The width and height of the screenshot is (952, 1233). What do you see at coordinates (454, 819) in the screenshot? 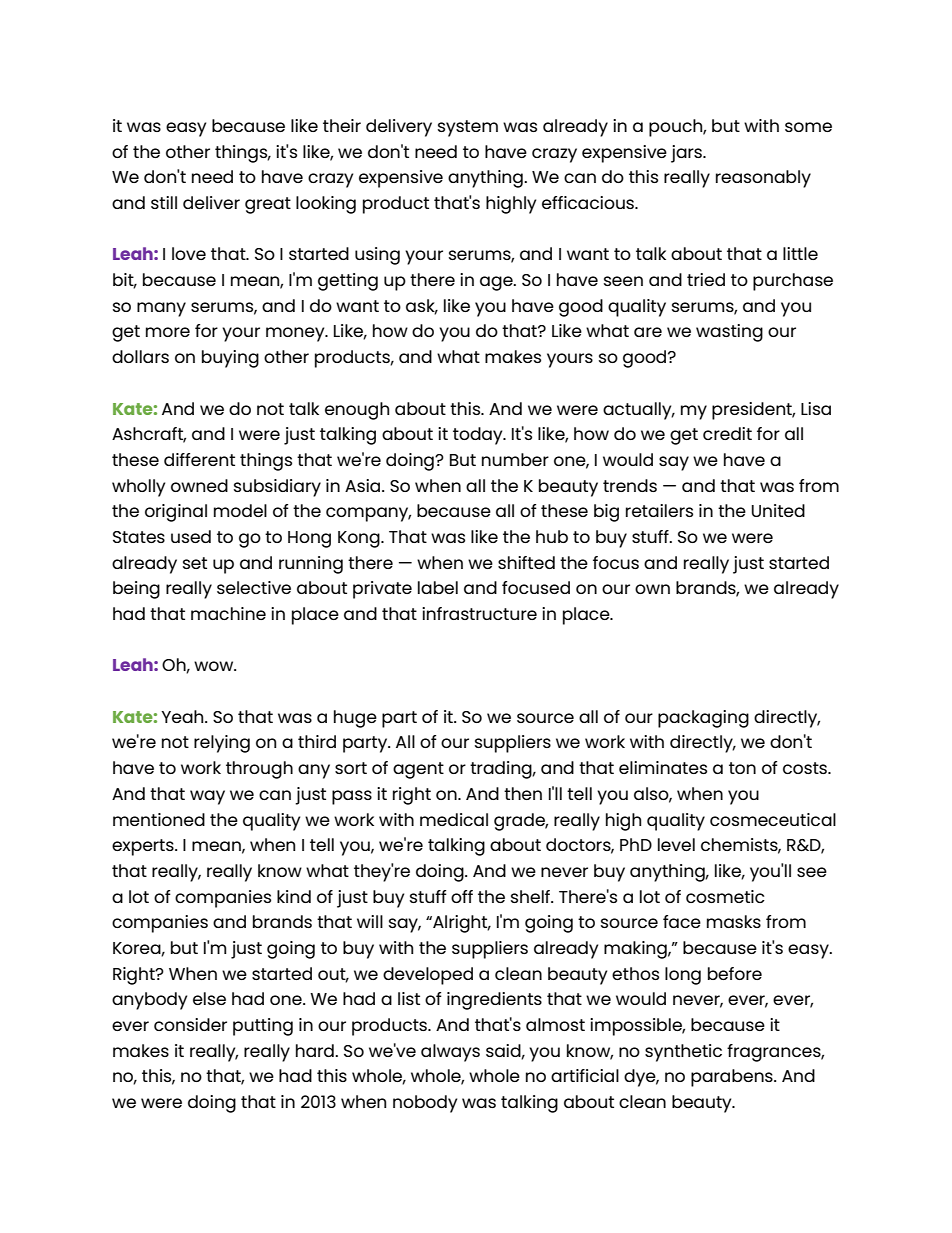
I see `medical` at bounding box center [454, 819].
